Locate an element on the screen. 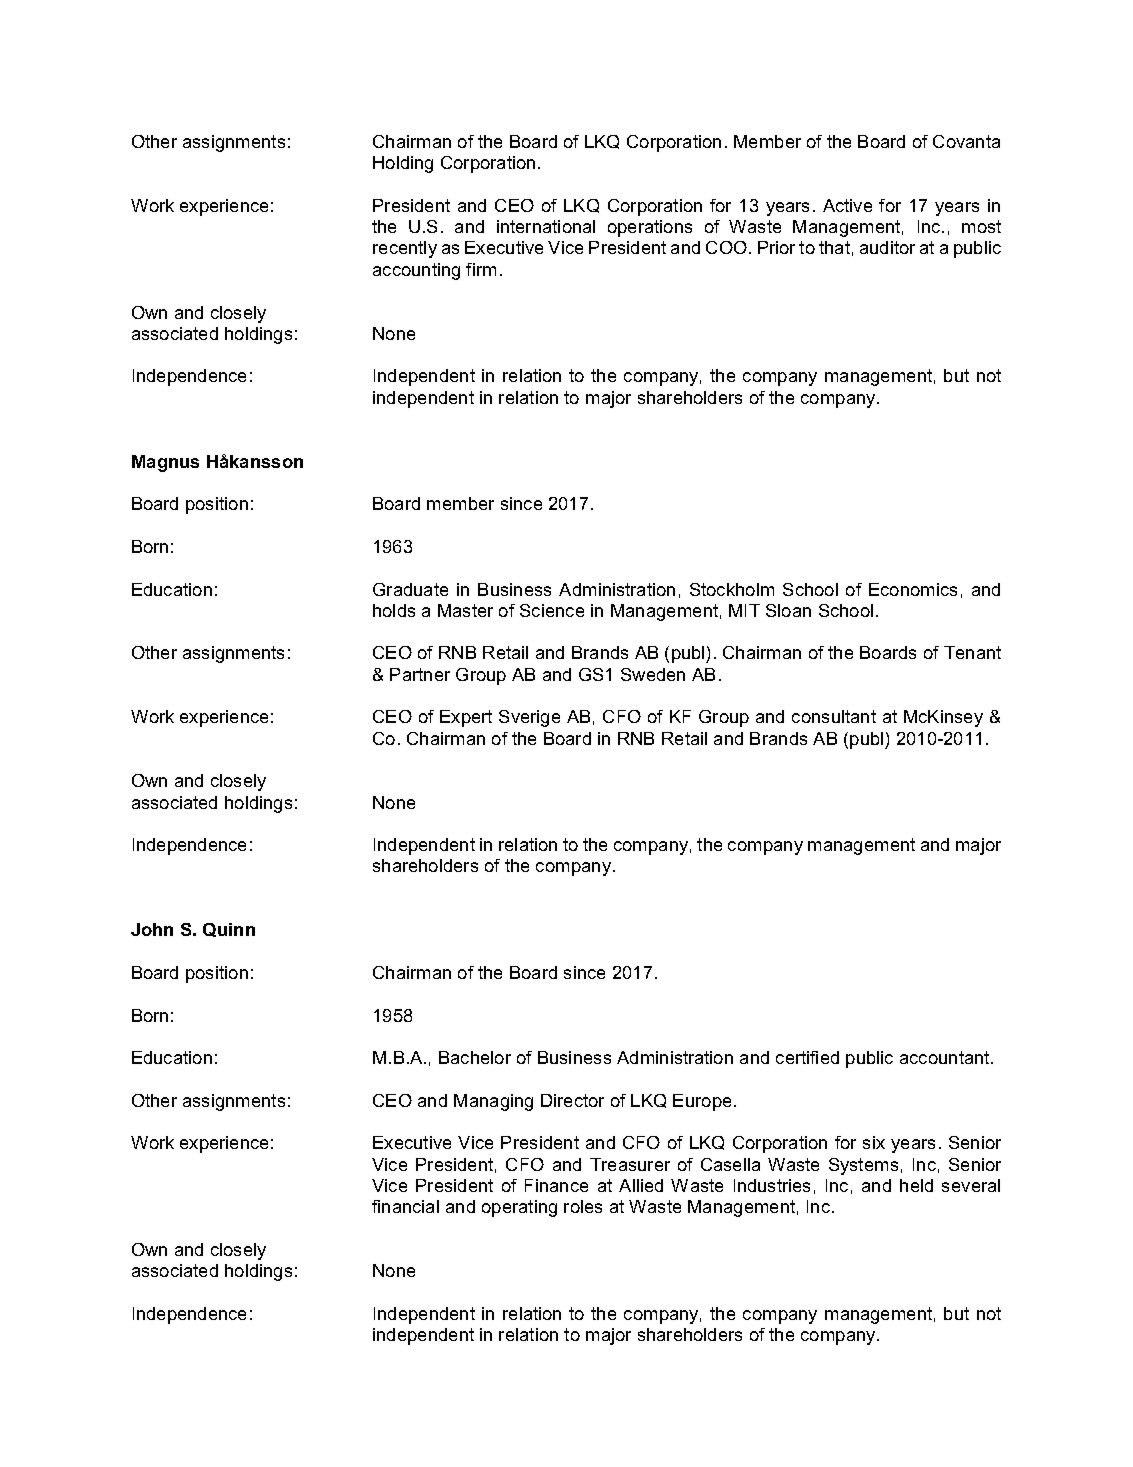 The image size is (1133, 1467). Quinn is located at coordinates (229, 930).
